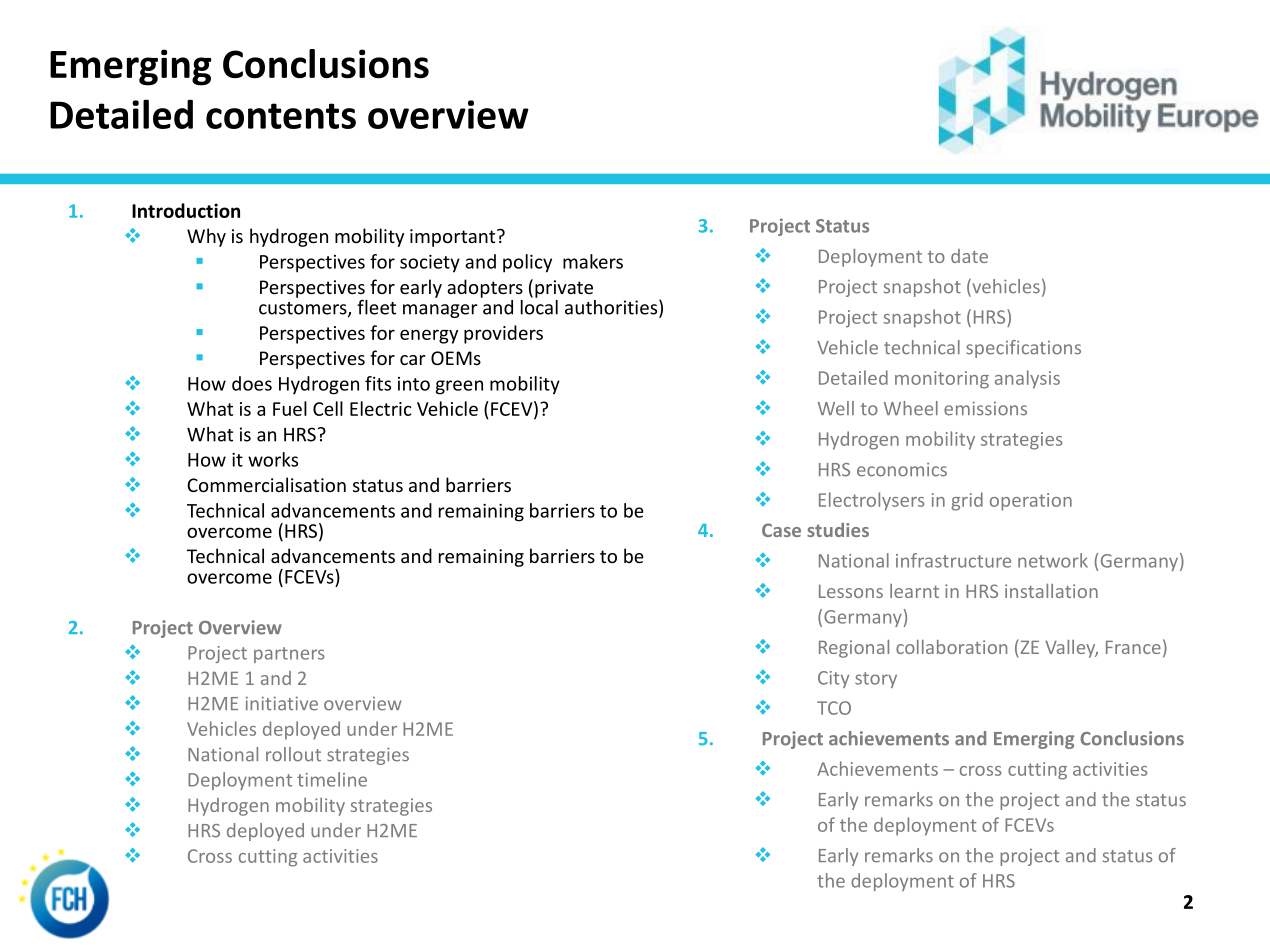 The width and height of the screenshot is (1270, 952). Describe the element at coordinates (454, 238) in the screenshot. I see `important` at that location.
